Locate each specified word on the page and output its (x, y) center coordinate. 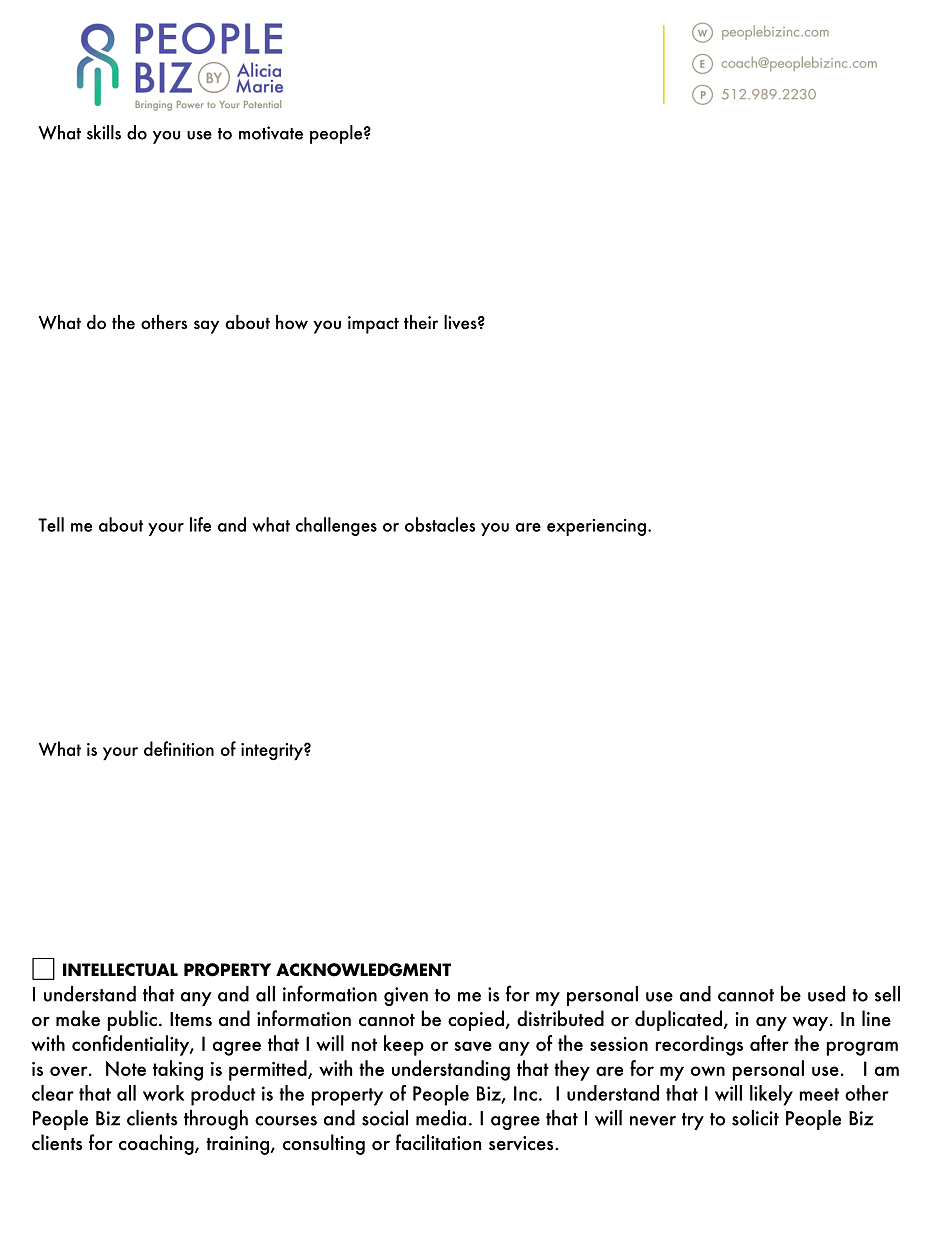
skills (104, 132)
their (421, 322)
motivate (271, 133)
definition (179, 748)
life (200, 524)
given (406, 996)
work (163, 1093)
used (826, 994)
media (441, 1118)
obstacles (440, 524)
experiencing (596, 527)
